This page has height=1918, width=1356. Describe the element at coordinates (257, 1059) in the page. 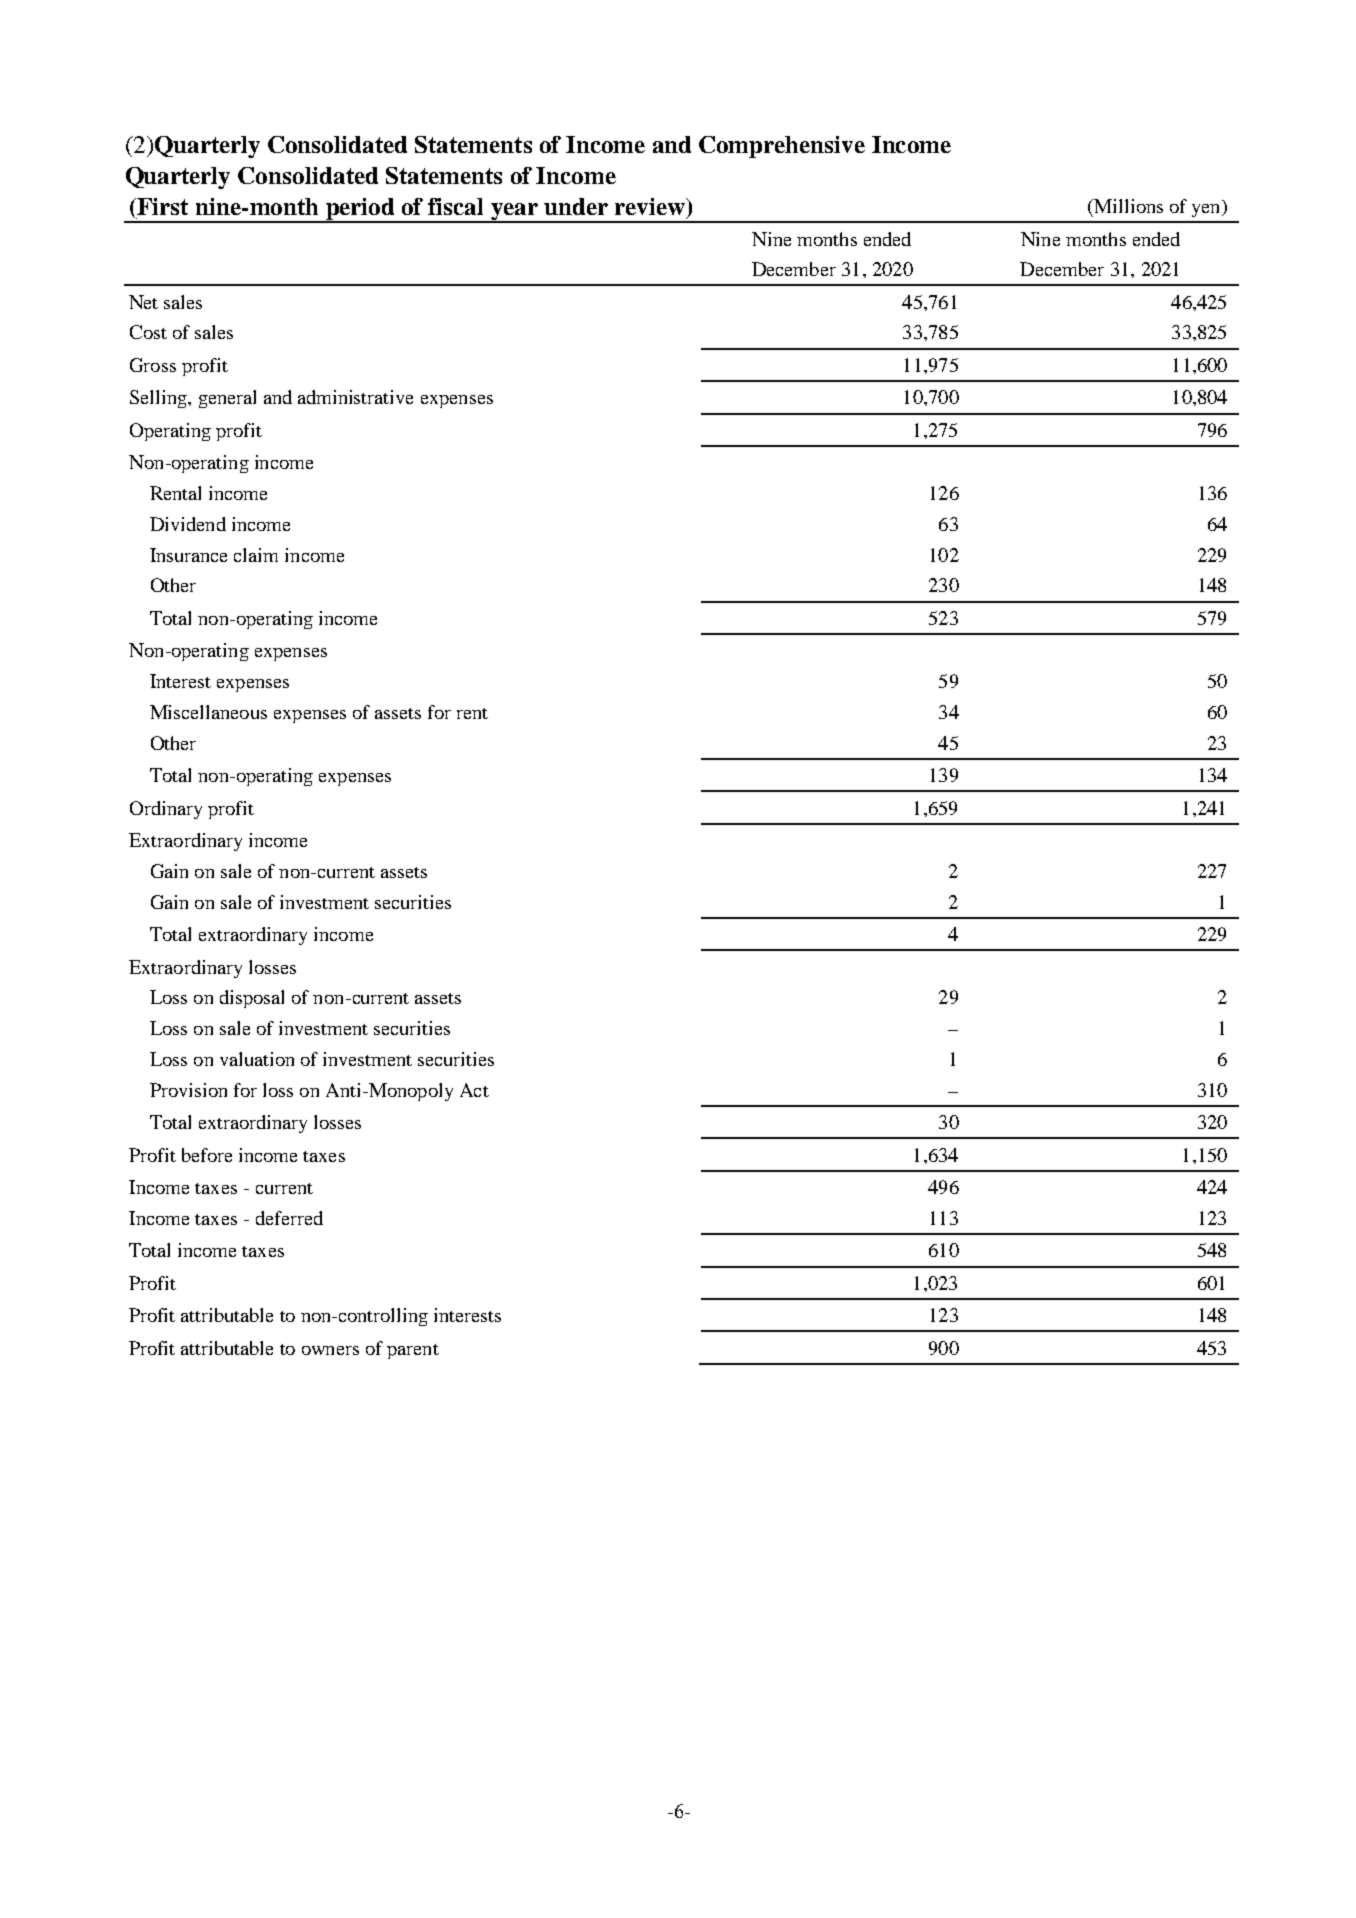

I see `valuation` at that location.
